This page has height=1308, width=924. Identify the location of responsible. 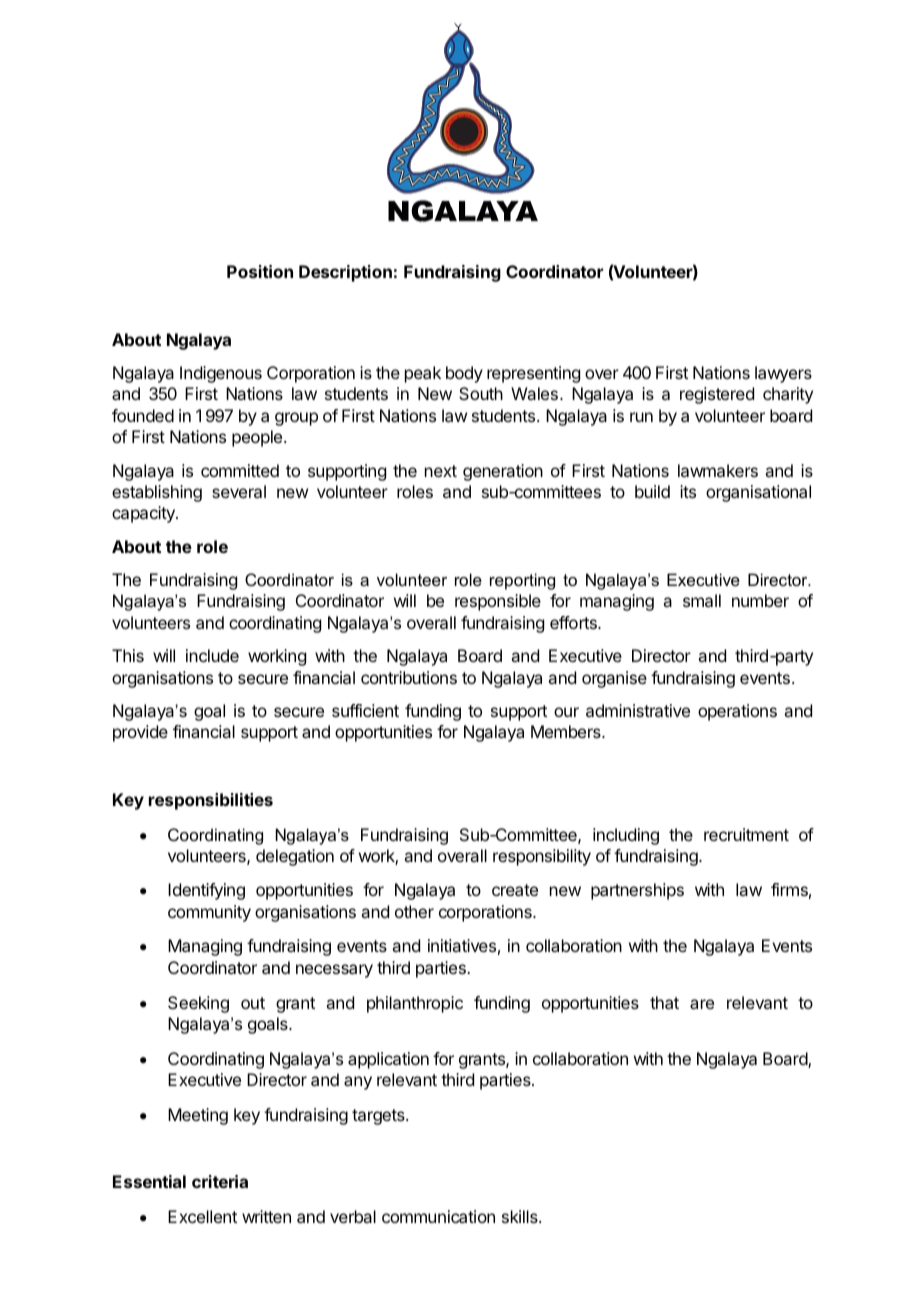
(498, 602).
